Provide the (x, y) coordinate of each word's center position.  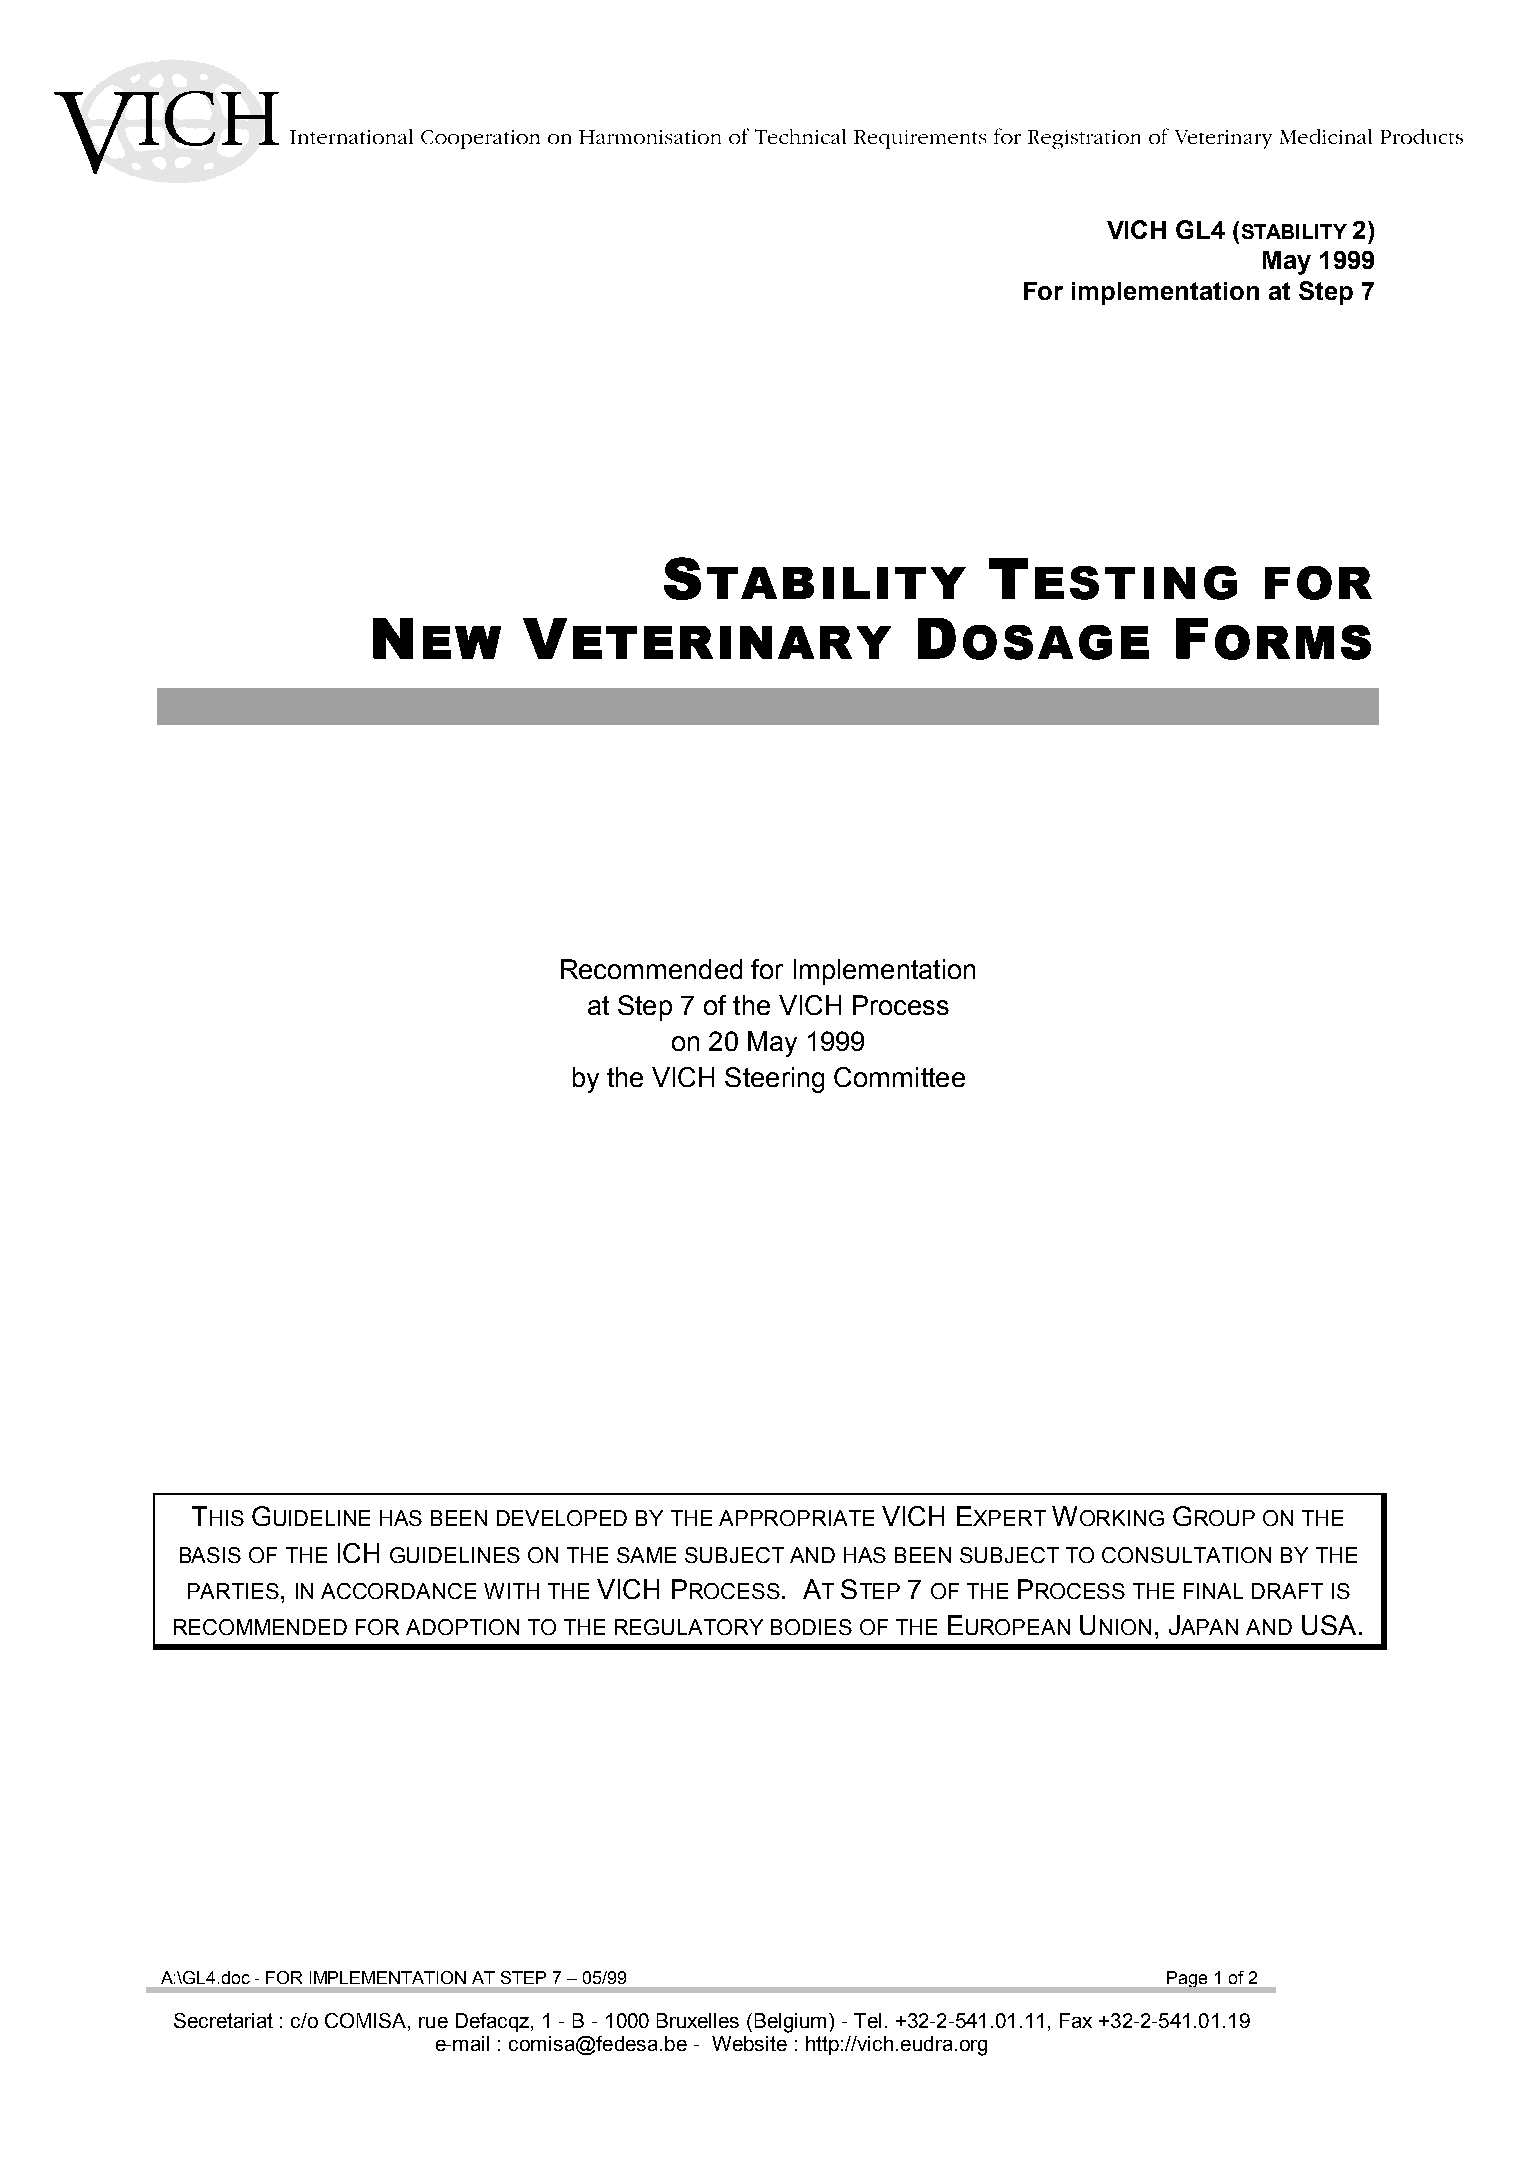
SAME (646, 1555)
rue (433, 2022)
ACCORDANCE (398, 1591)
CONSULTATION (1186, 1555)
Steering (774, 1080)
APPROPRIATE (796, 1518)
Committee (899, 1077)
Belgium (790, 2023)
